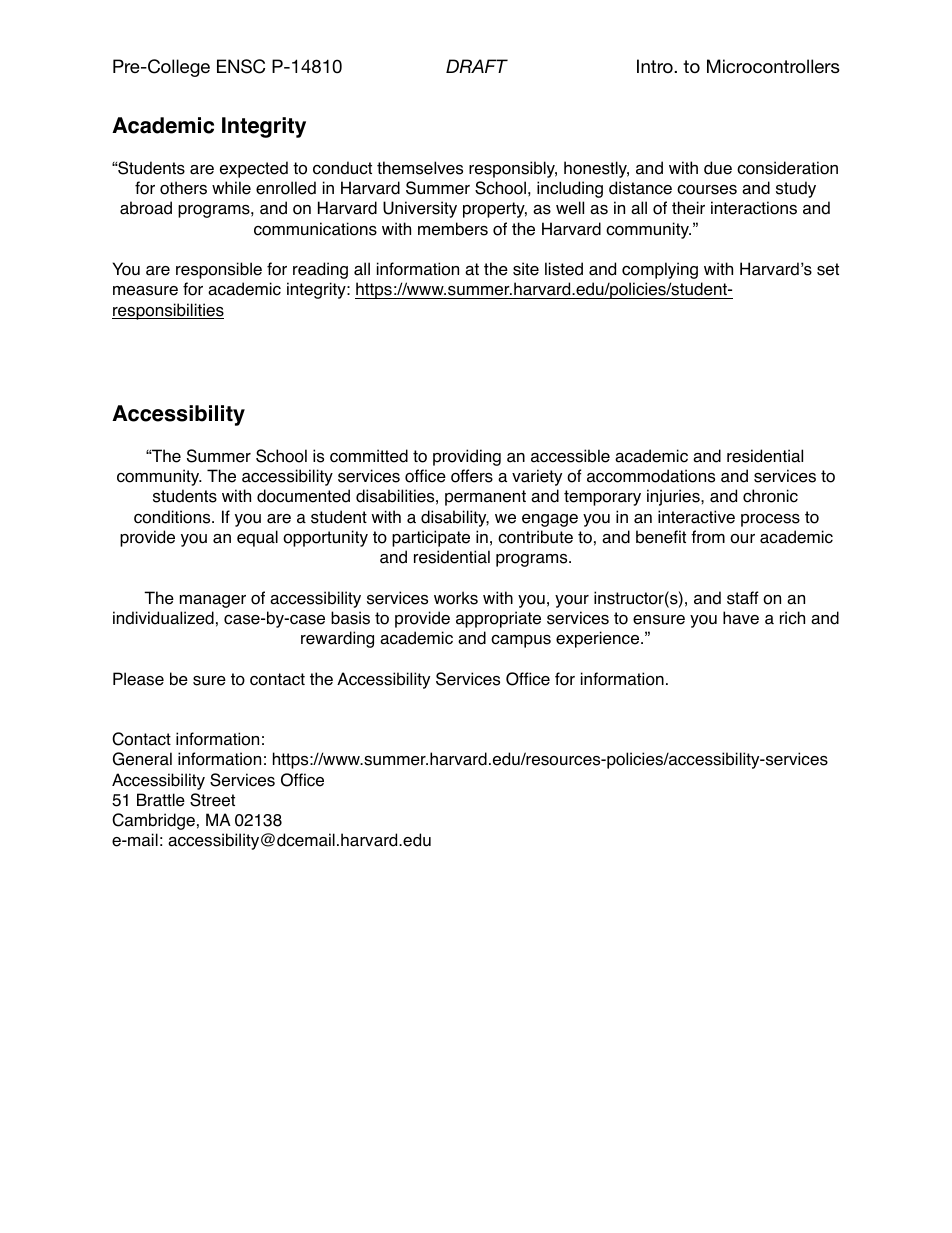  Describe the element at coordinates (254, 169) in the screenshot. I see `expected` at that location.
